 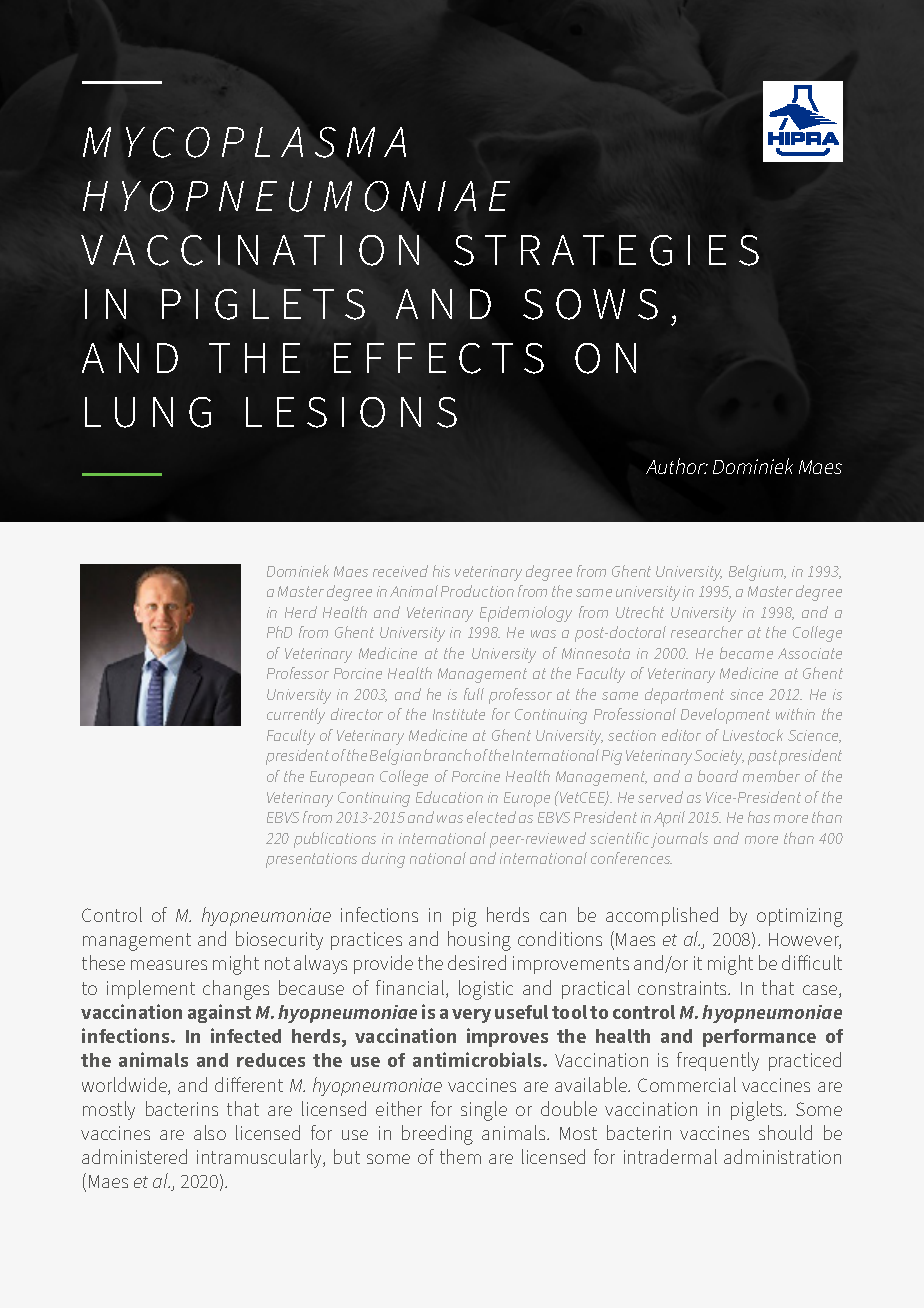 What do you see at coordinates (351, 412) in the screenshot?
I see `LESIONS` at bounding box center [351, 412].
